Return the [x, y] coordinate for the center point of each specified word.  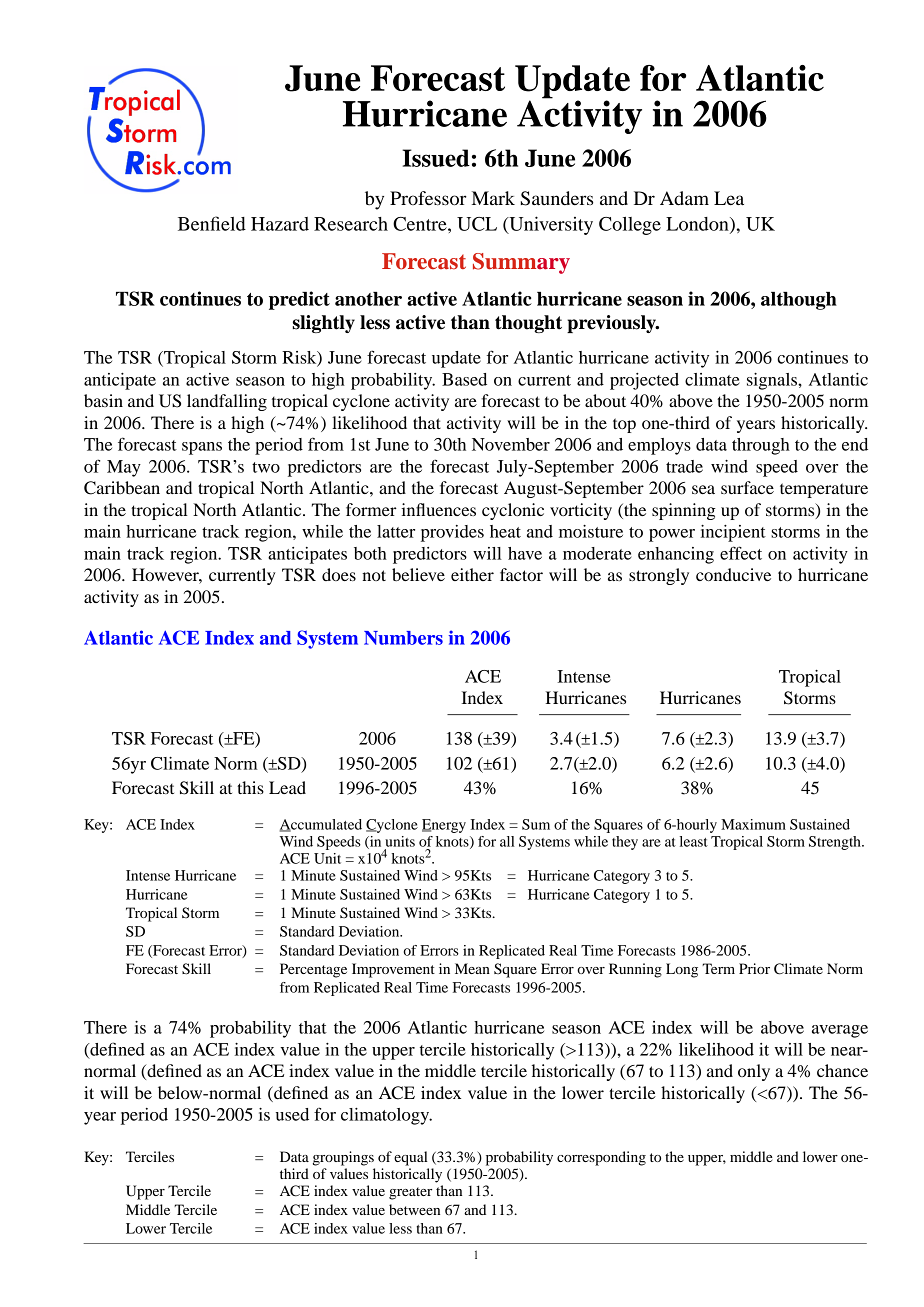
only [754, 1072]
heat [505, 531]
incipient [733, 533]
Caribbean [122, 488]
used [292, 1114]
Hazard [280, 224]
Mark [493, 198]
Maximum [753, 824]
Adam [684, 198]
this [250, 787]
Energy [444, 826]
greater [410, 1193]
